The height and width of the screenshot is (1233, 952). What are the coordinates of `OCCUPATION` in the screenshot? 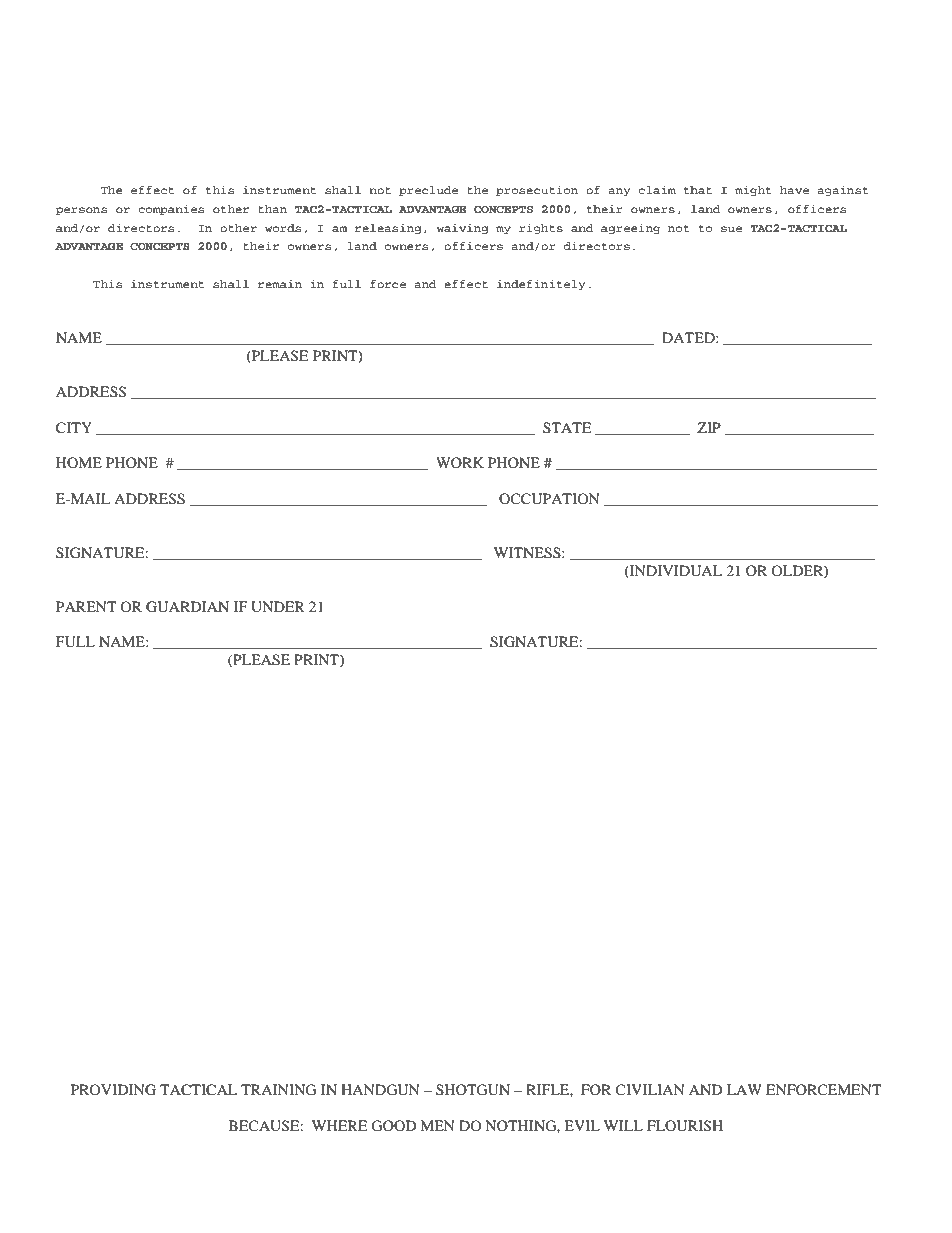 It's located at (549, 499).
